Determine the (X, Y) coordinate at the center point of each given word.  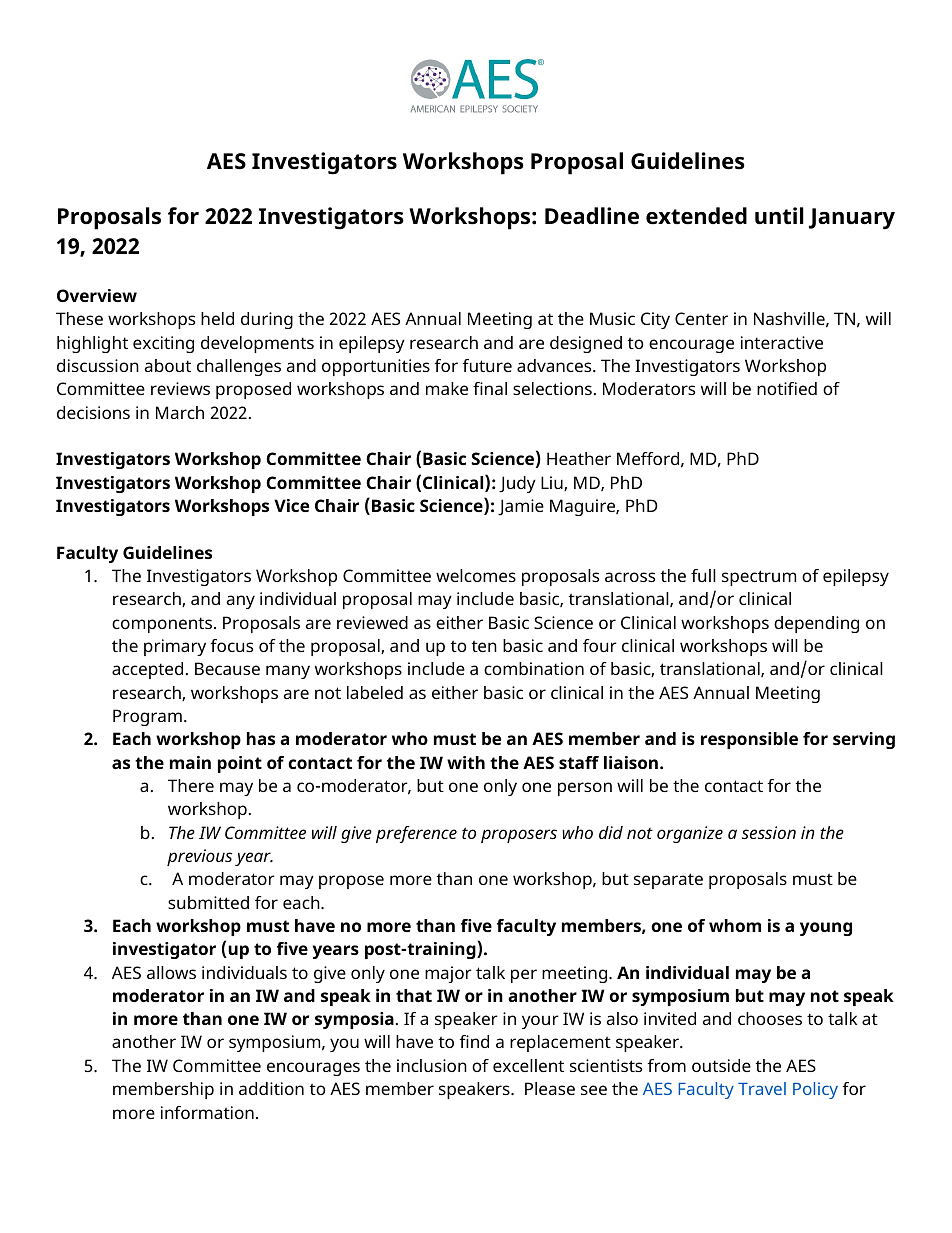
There (191, 785)
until (779, 216)
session (769, 832)
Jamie (521, 507)
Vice (291, 505)
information (207, 1112)
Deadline (592, 216)
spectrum (759, 578)
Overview (97, 295)
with (466, 762)
